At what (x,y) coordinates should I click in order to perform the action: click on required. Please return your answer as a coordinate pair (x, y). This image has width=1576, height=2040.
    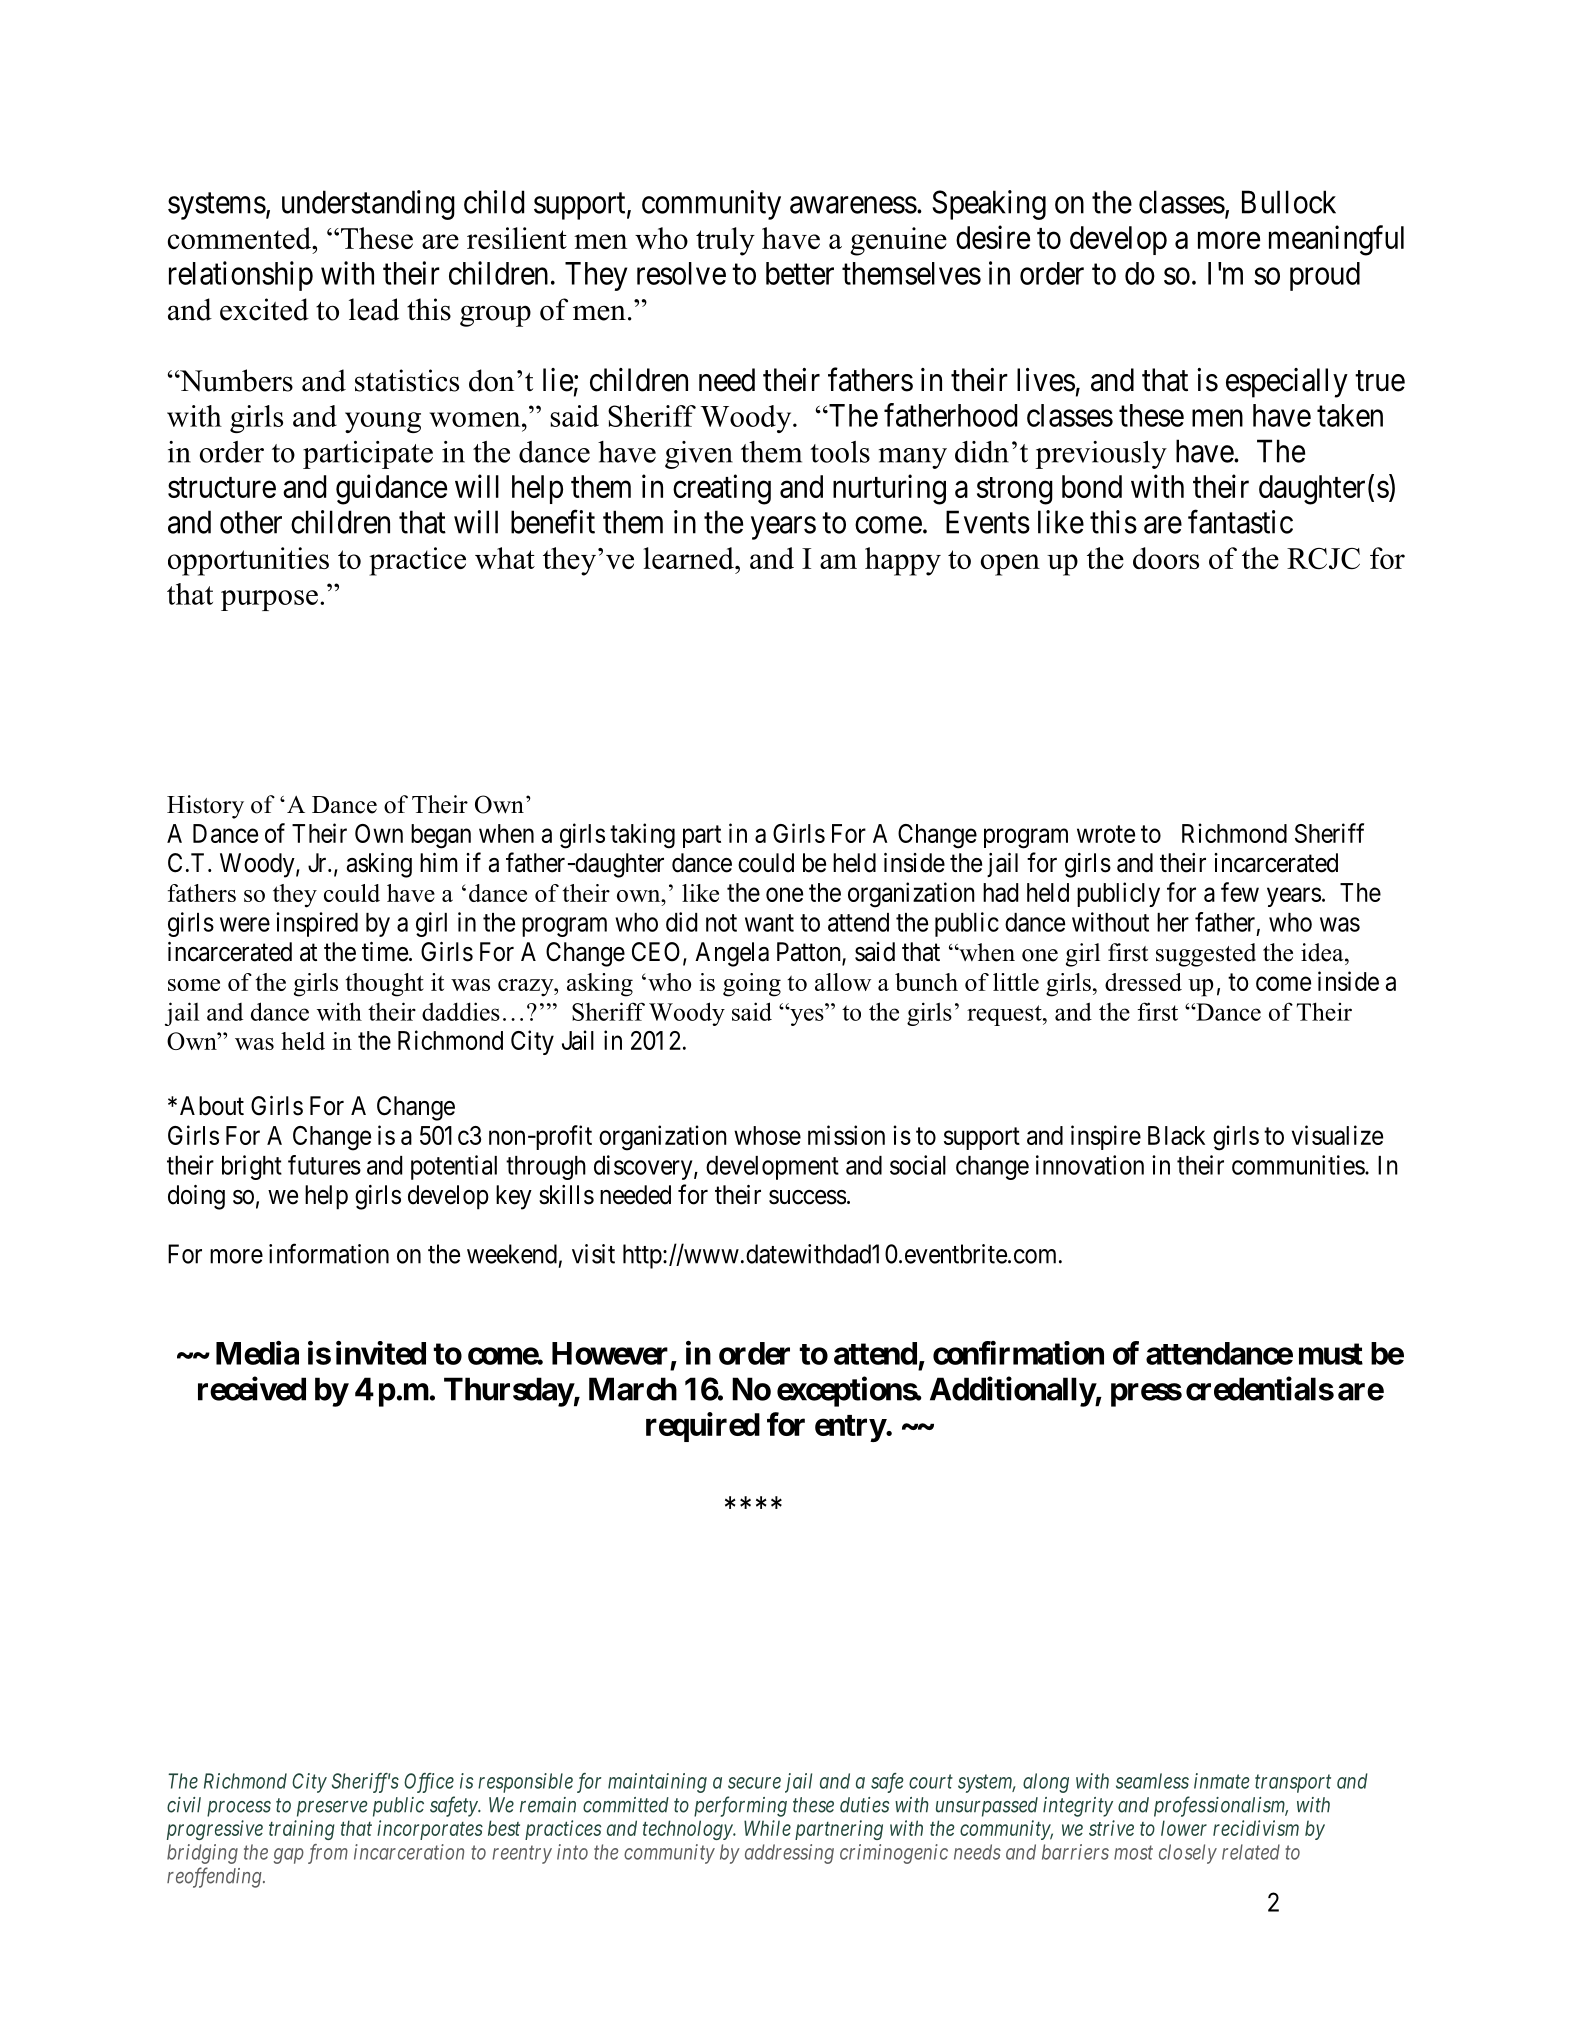
    Looking at the image, I should click on (703, 1427).
